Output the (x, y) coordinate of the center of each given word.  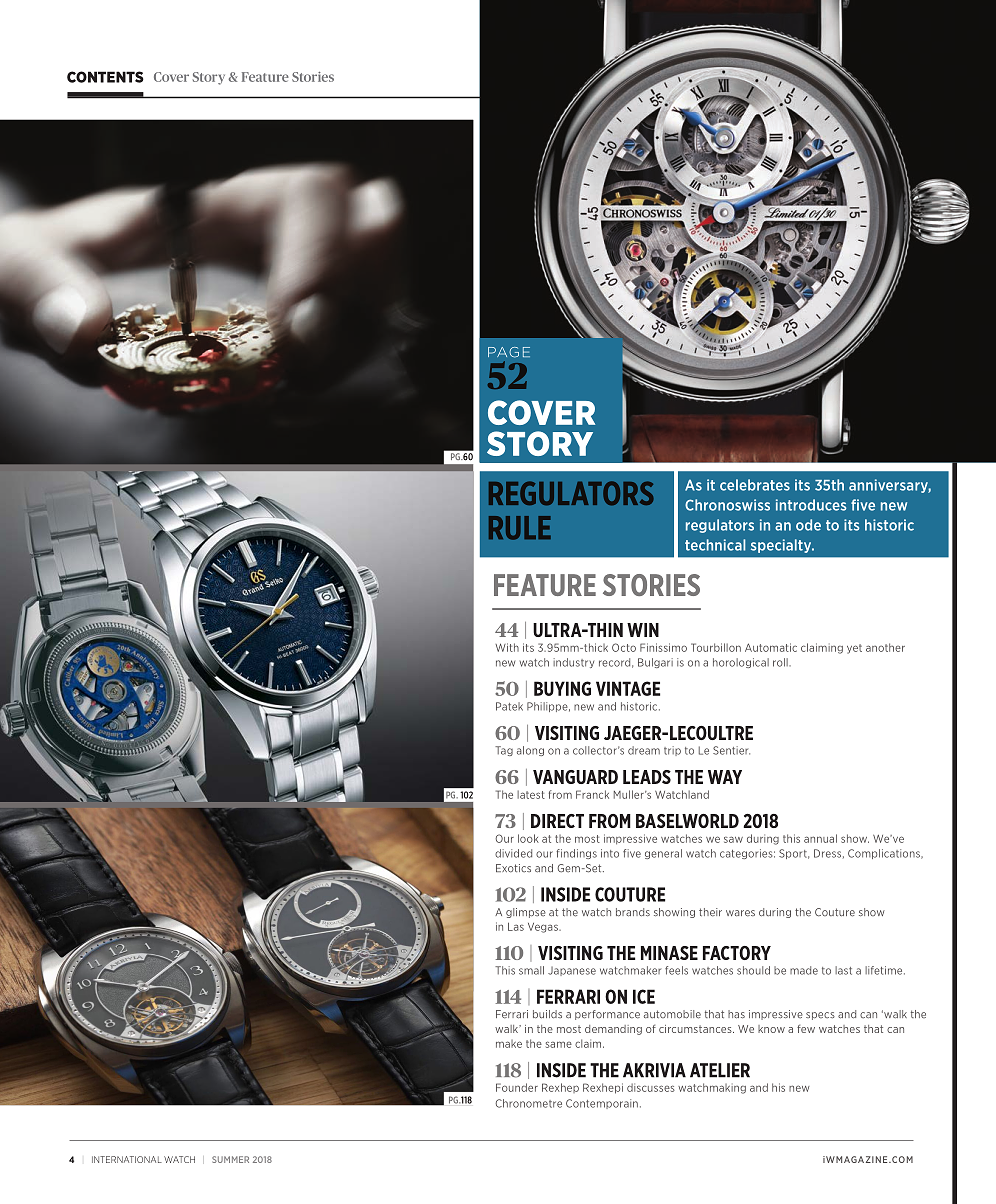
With (507, 647)
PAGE (509, 352)
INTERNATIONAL (127, 1159)
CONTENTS (105, 77)
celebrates (755, 485)
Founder (517, 1087)
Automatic (771, 647)
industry (573, 663)
